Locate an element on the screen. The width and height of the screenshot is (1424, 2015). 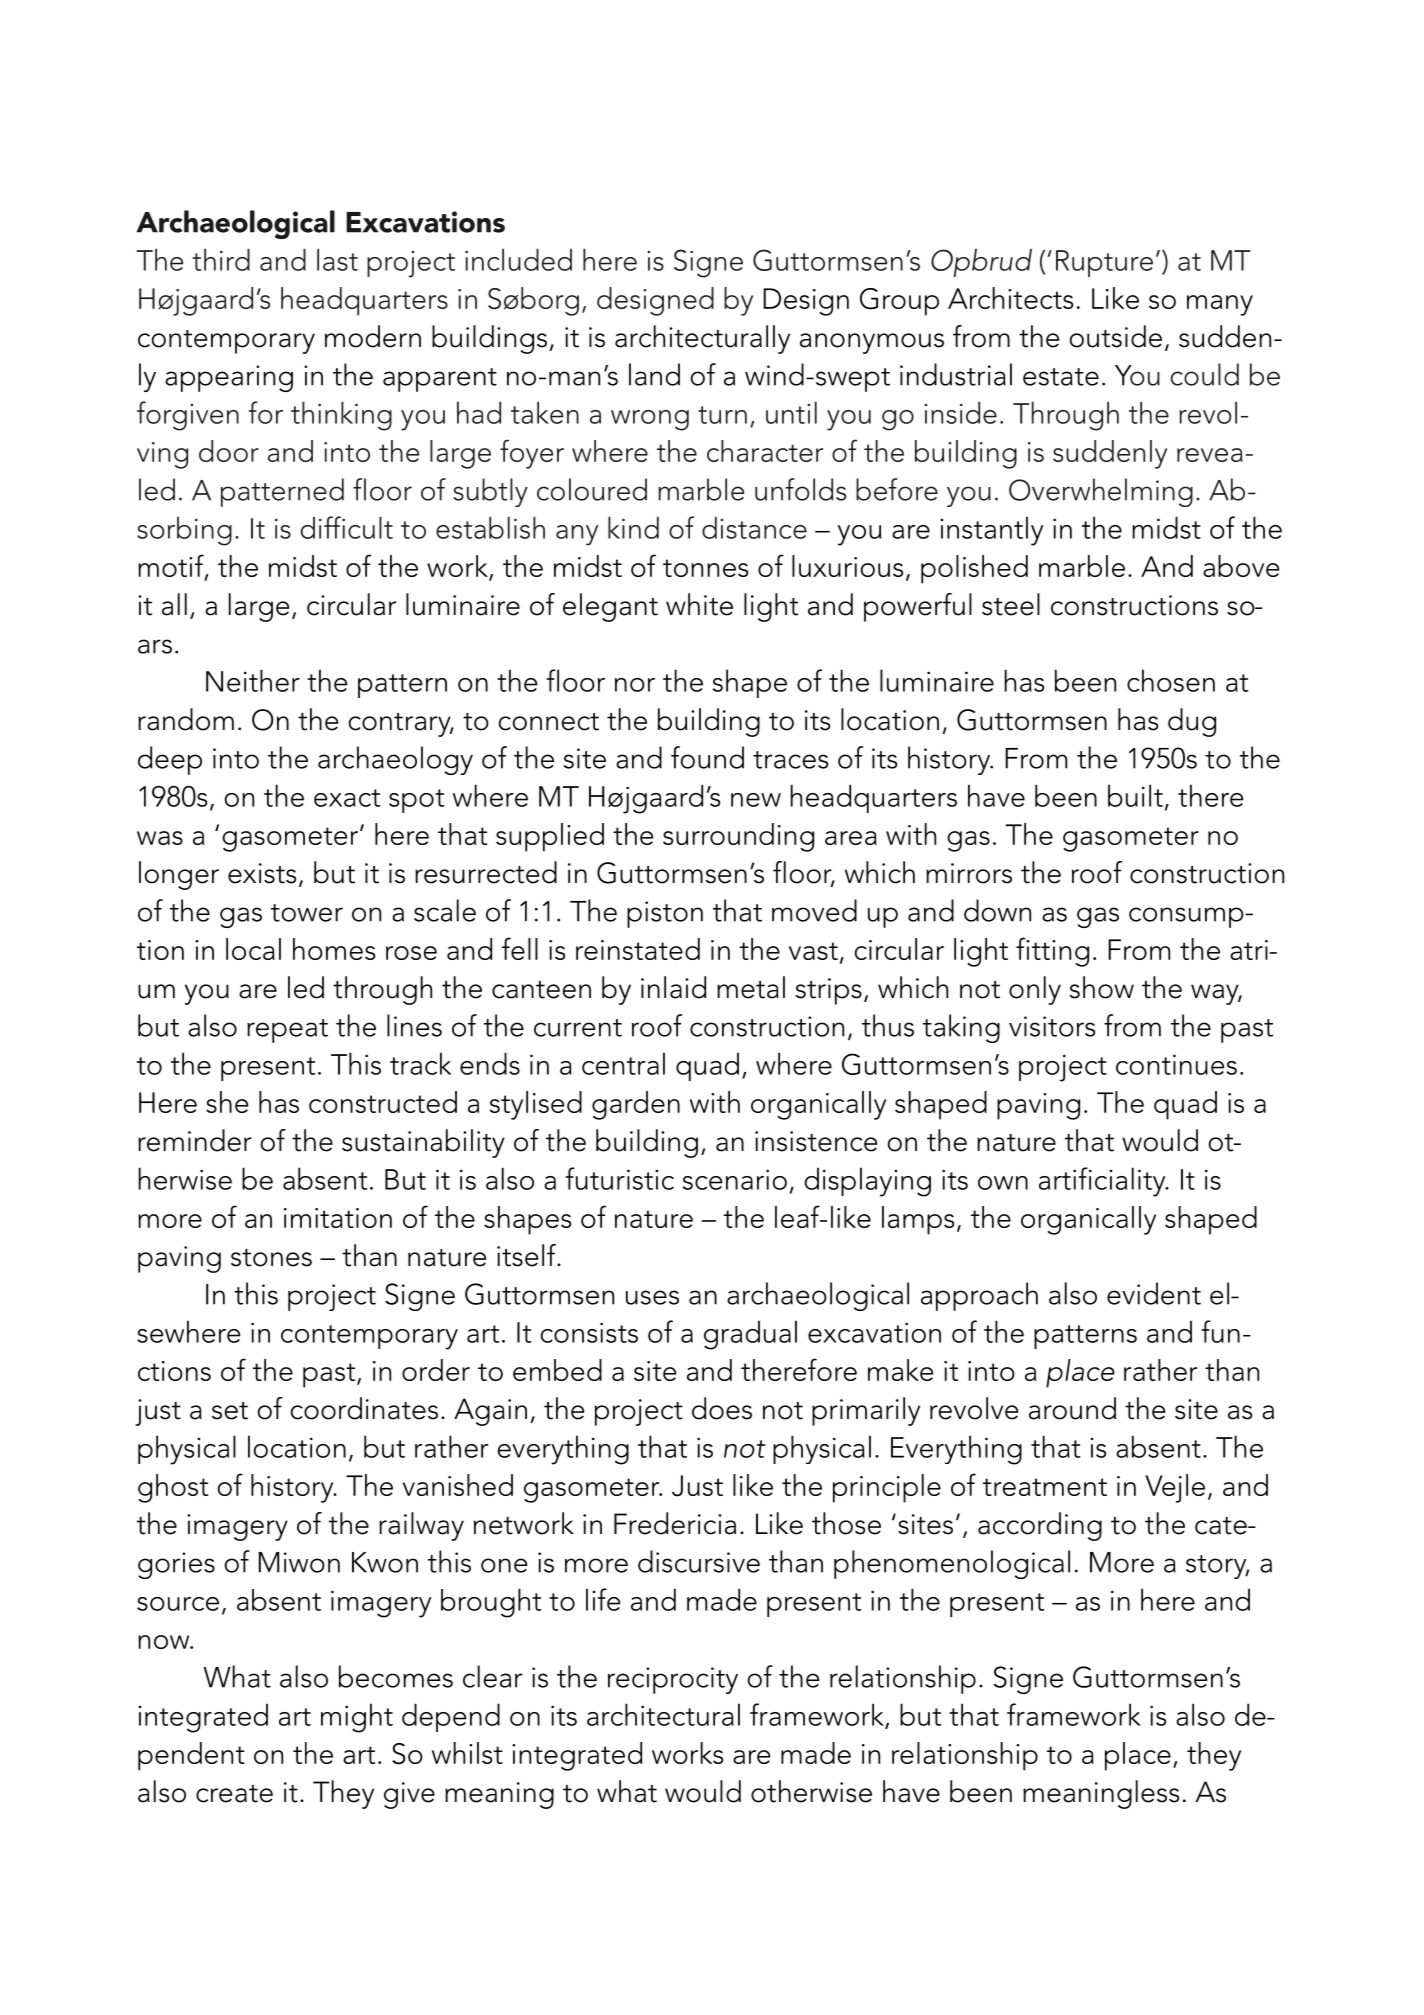
nor is located at coordinates (635, 685).
